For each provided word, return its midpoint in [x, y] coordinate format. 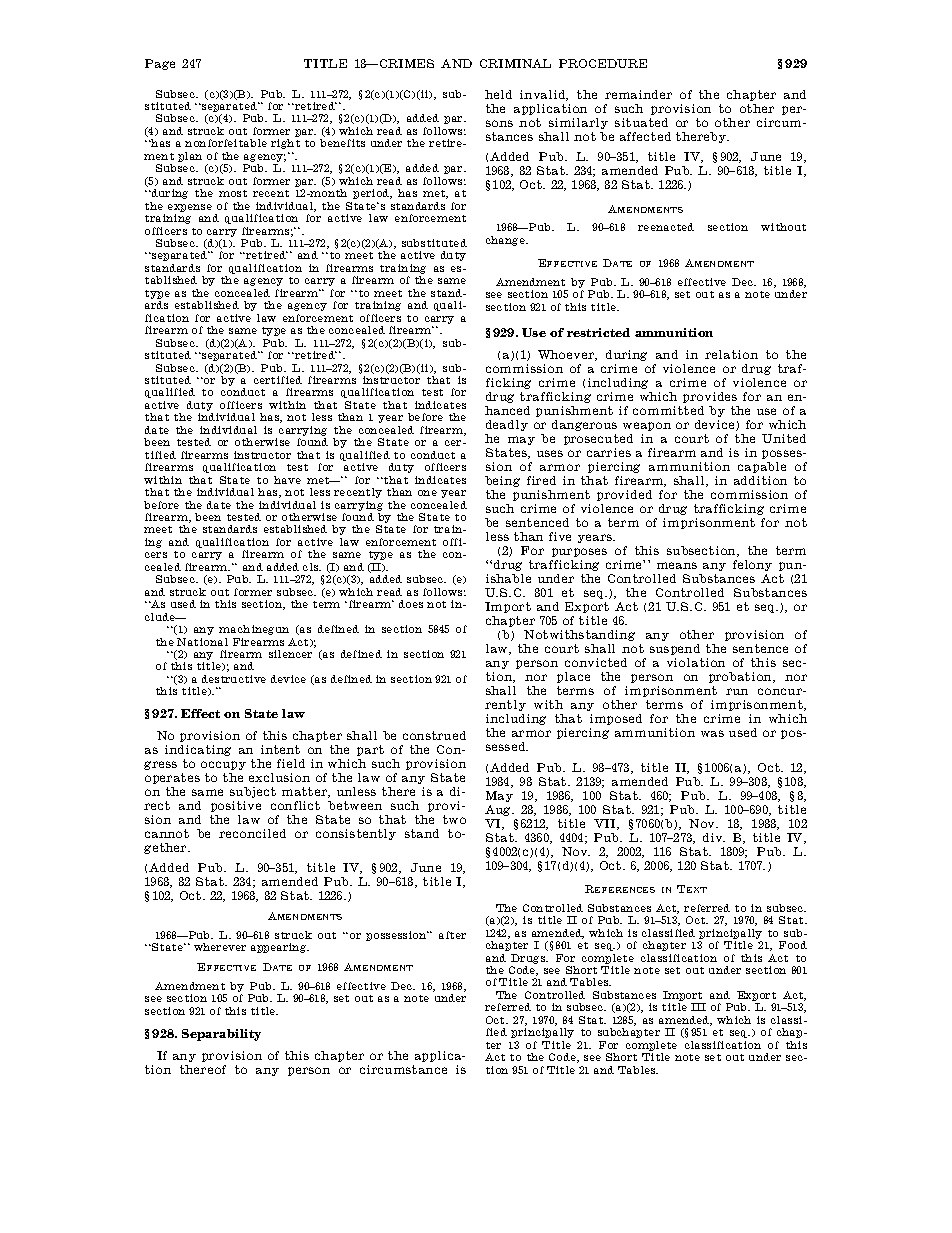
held [498, 94]
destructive [234, 679]
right [285, 144]
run [737, 691]
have [287, 480]
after [452, 935]
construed [434, 735]
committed [668, 410]
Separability [221, 1035]
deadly [507, 425]
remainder [638, 94]
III [698, 1007]
